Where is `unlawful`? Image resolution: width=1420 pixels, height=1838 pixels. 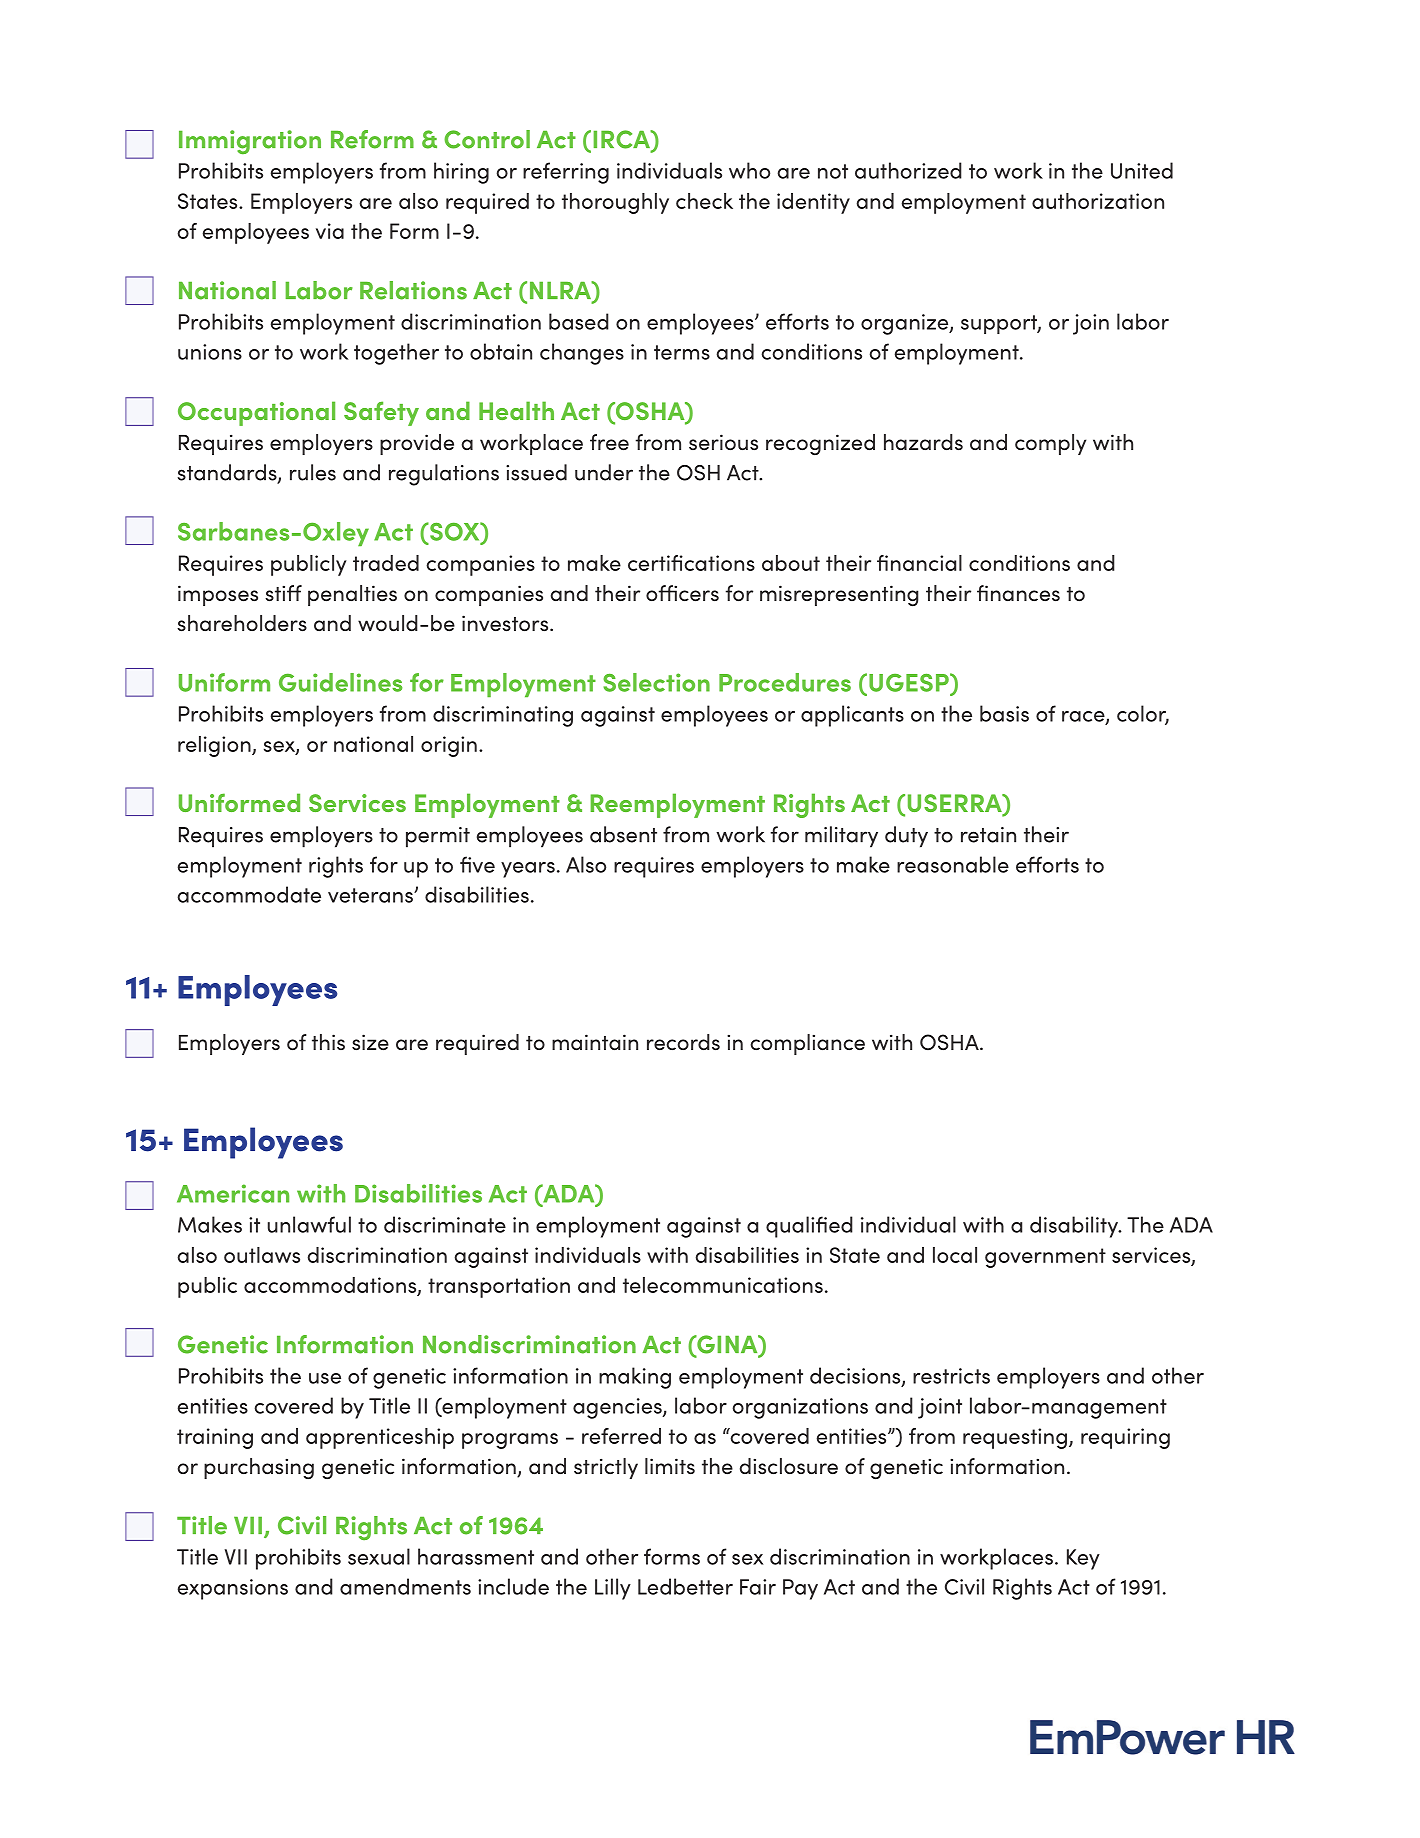
unlawful is located at coordinates (309, 1224).
